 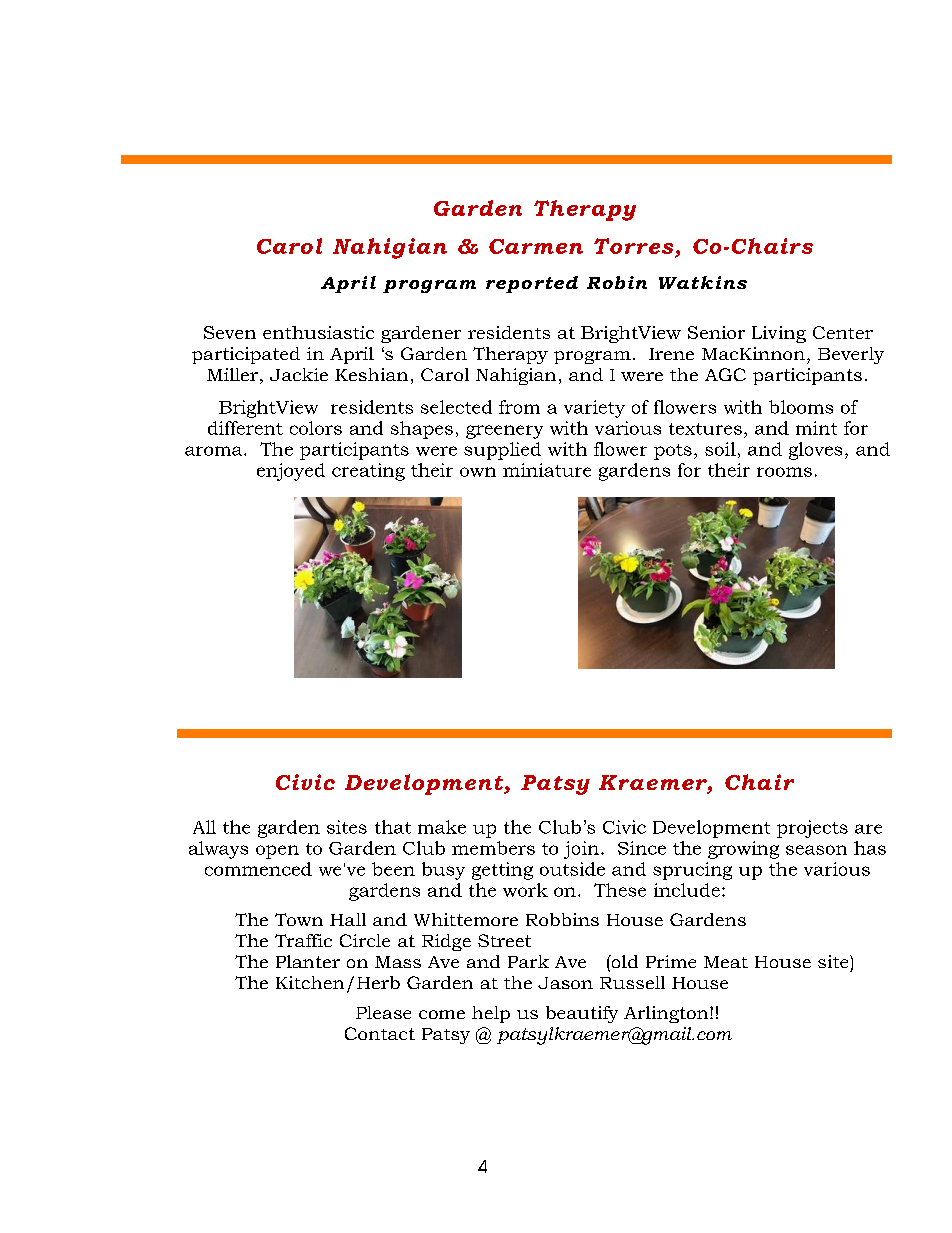 I want to click on projects, so click(x=812, y=829).
